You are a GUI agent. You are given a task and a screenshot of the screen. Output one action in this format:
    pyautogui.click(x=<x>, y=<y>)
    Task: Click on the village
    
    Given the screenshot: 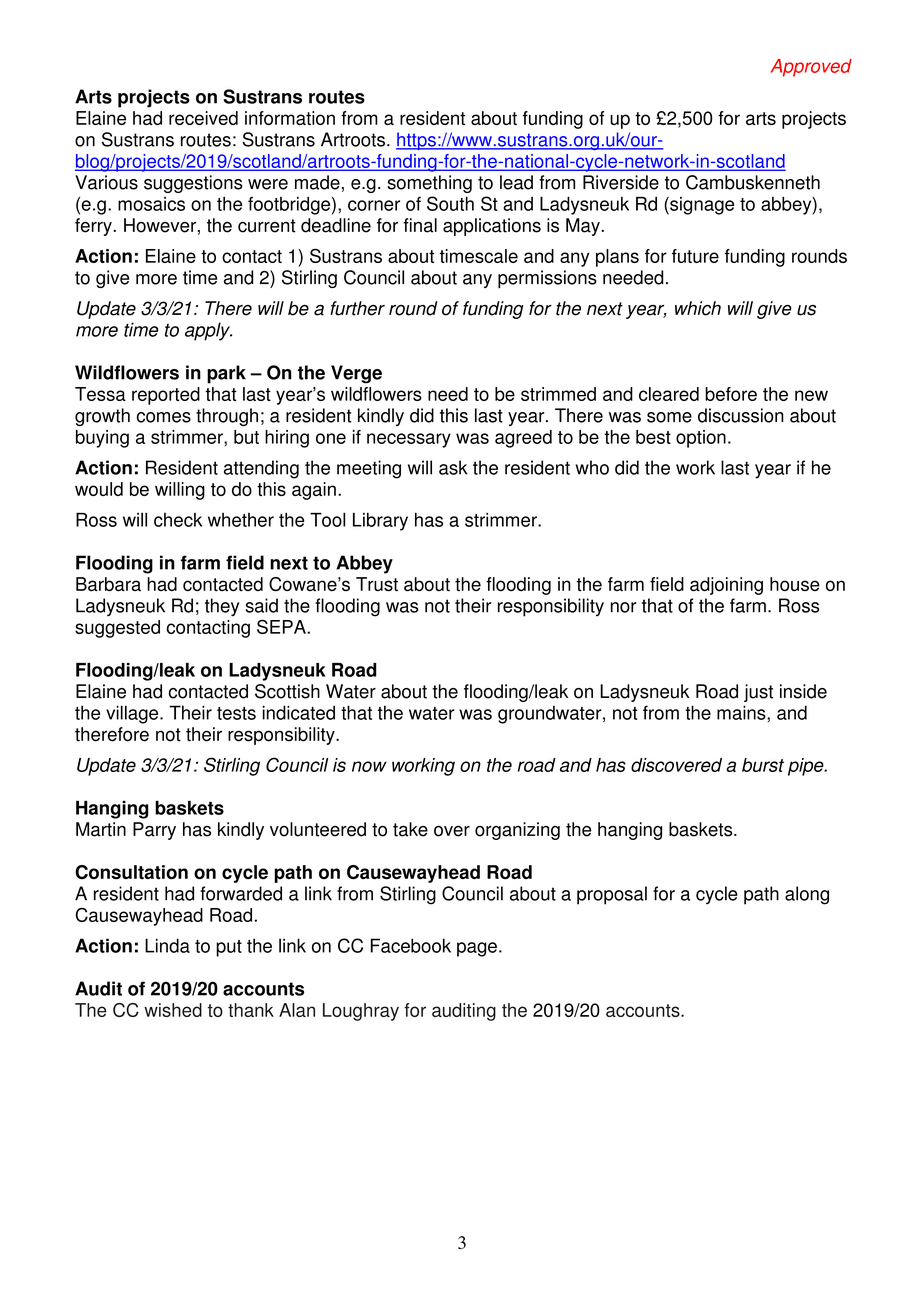 What is the action you would take?
    pyautogui.click(x=133, y=714)
